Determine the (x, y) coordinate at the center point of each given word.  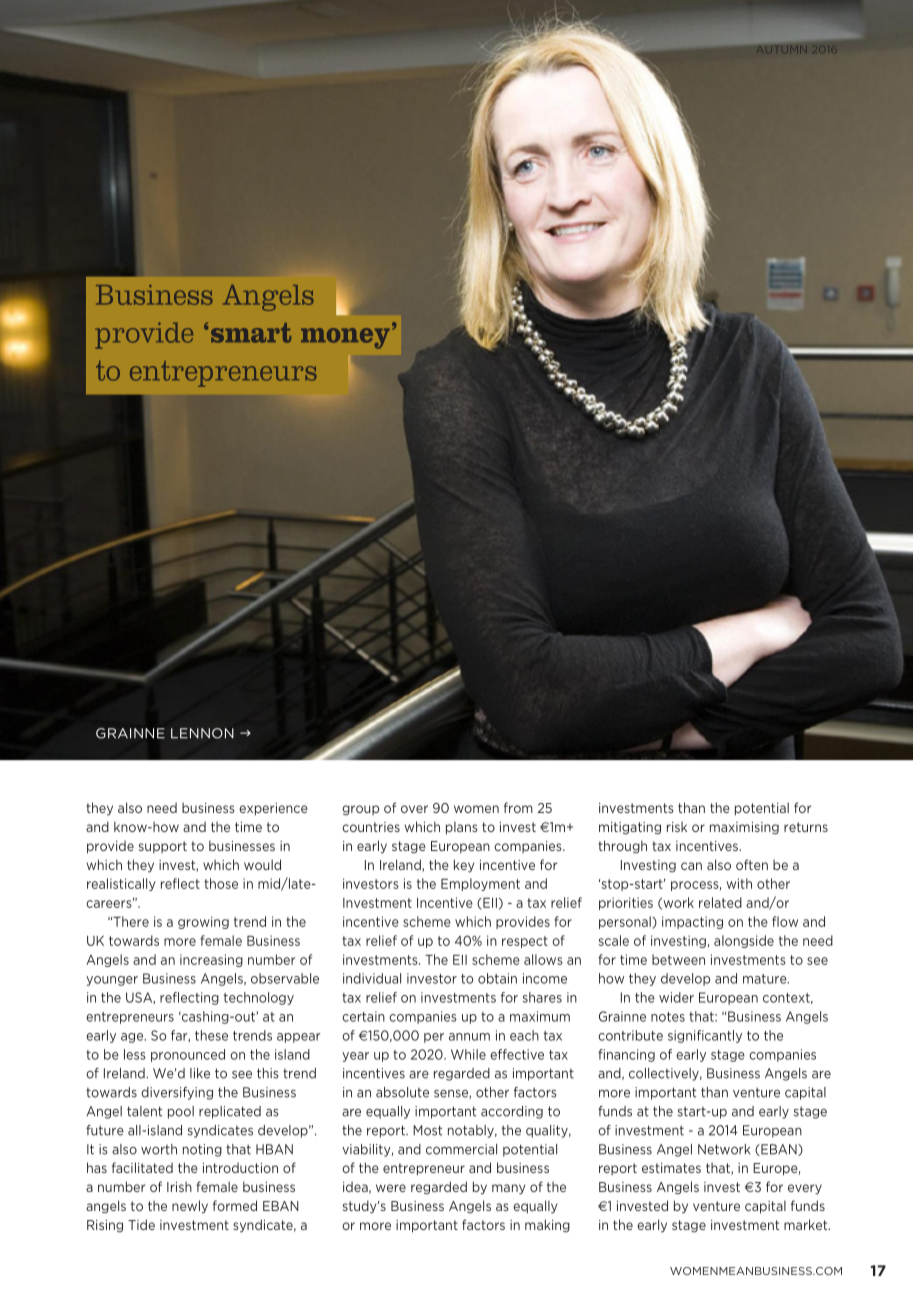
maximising (744, 828)
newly (190, 1207)
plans (462, 828)
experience (273, 809)
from (518, 807)
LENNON (202, 733)
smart (251, 333)
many (508, 1189)
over (414, 809)
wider (676, 997)
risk (677, 827)
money (345, 338)
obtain (497, 978)
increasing (211, 960)
